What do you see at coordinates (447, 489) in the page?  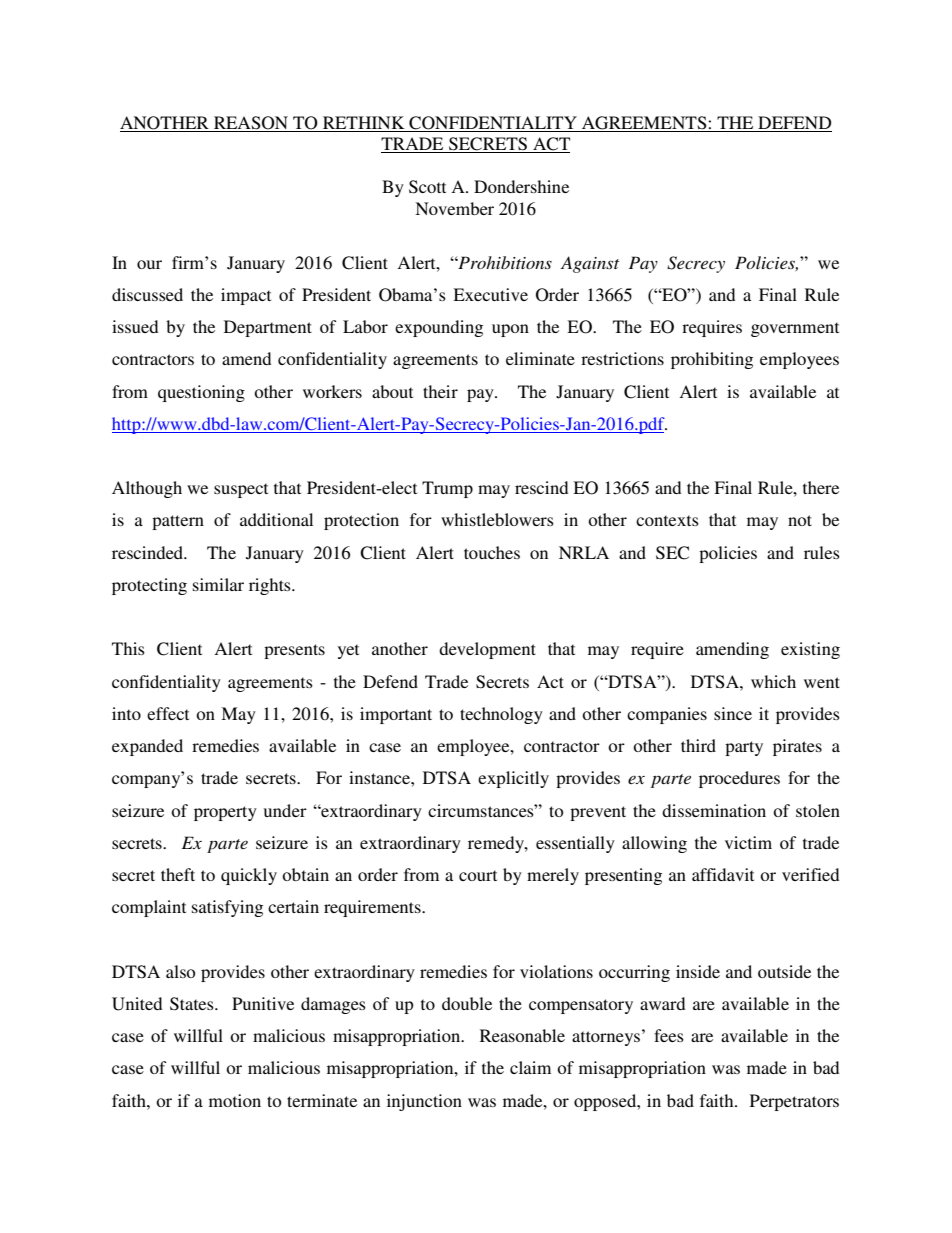 I see `Trump` at bounding box center [447, 489].
